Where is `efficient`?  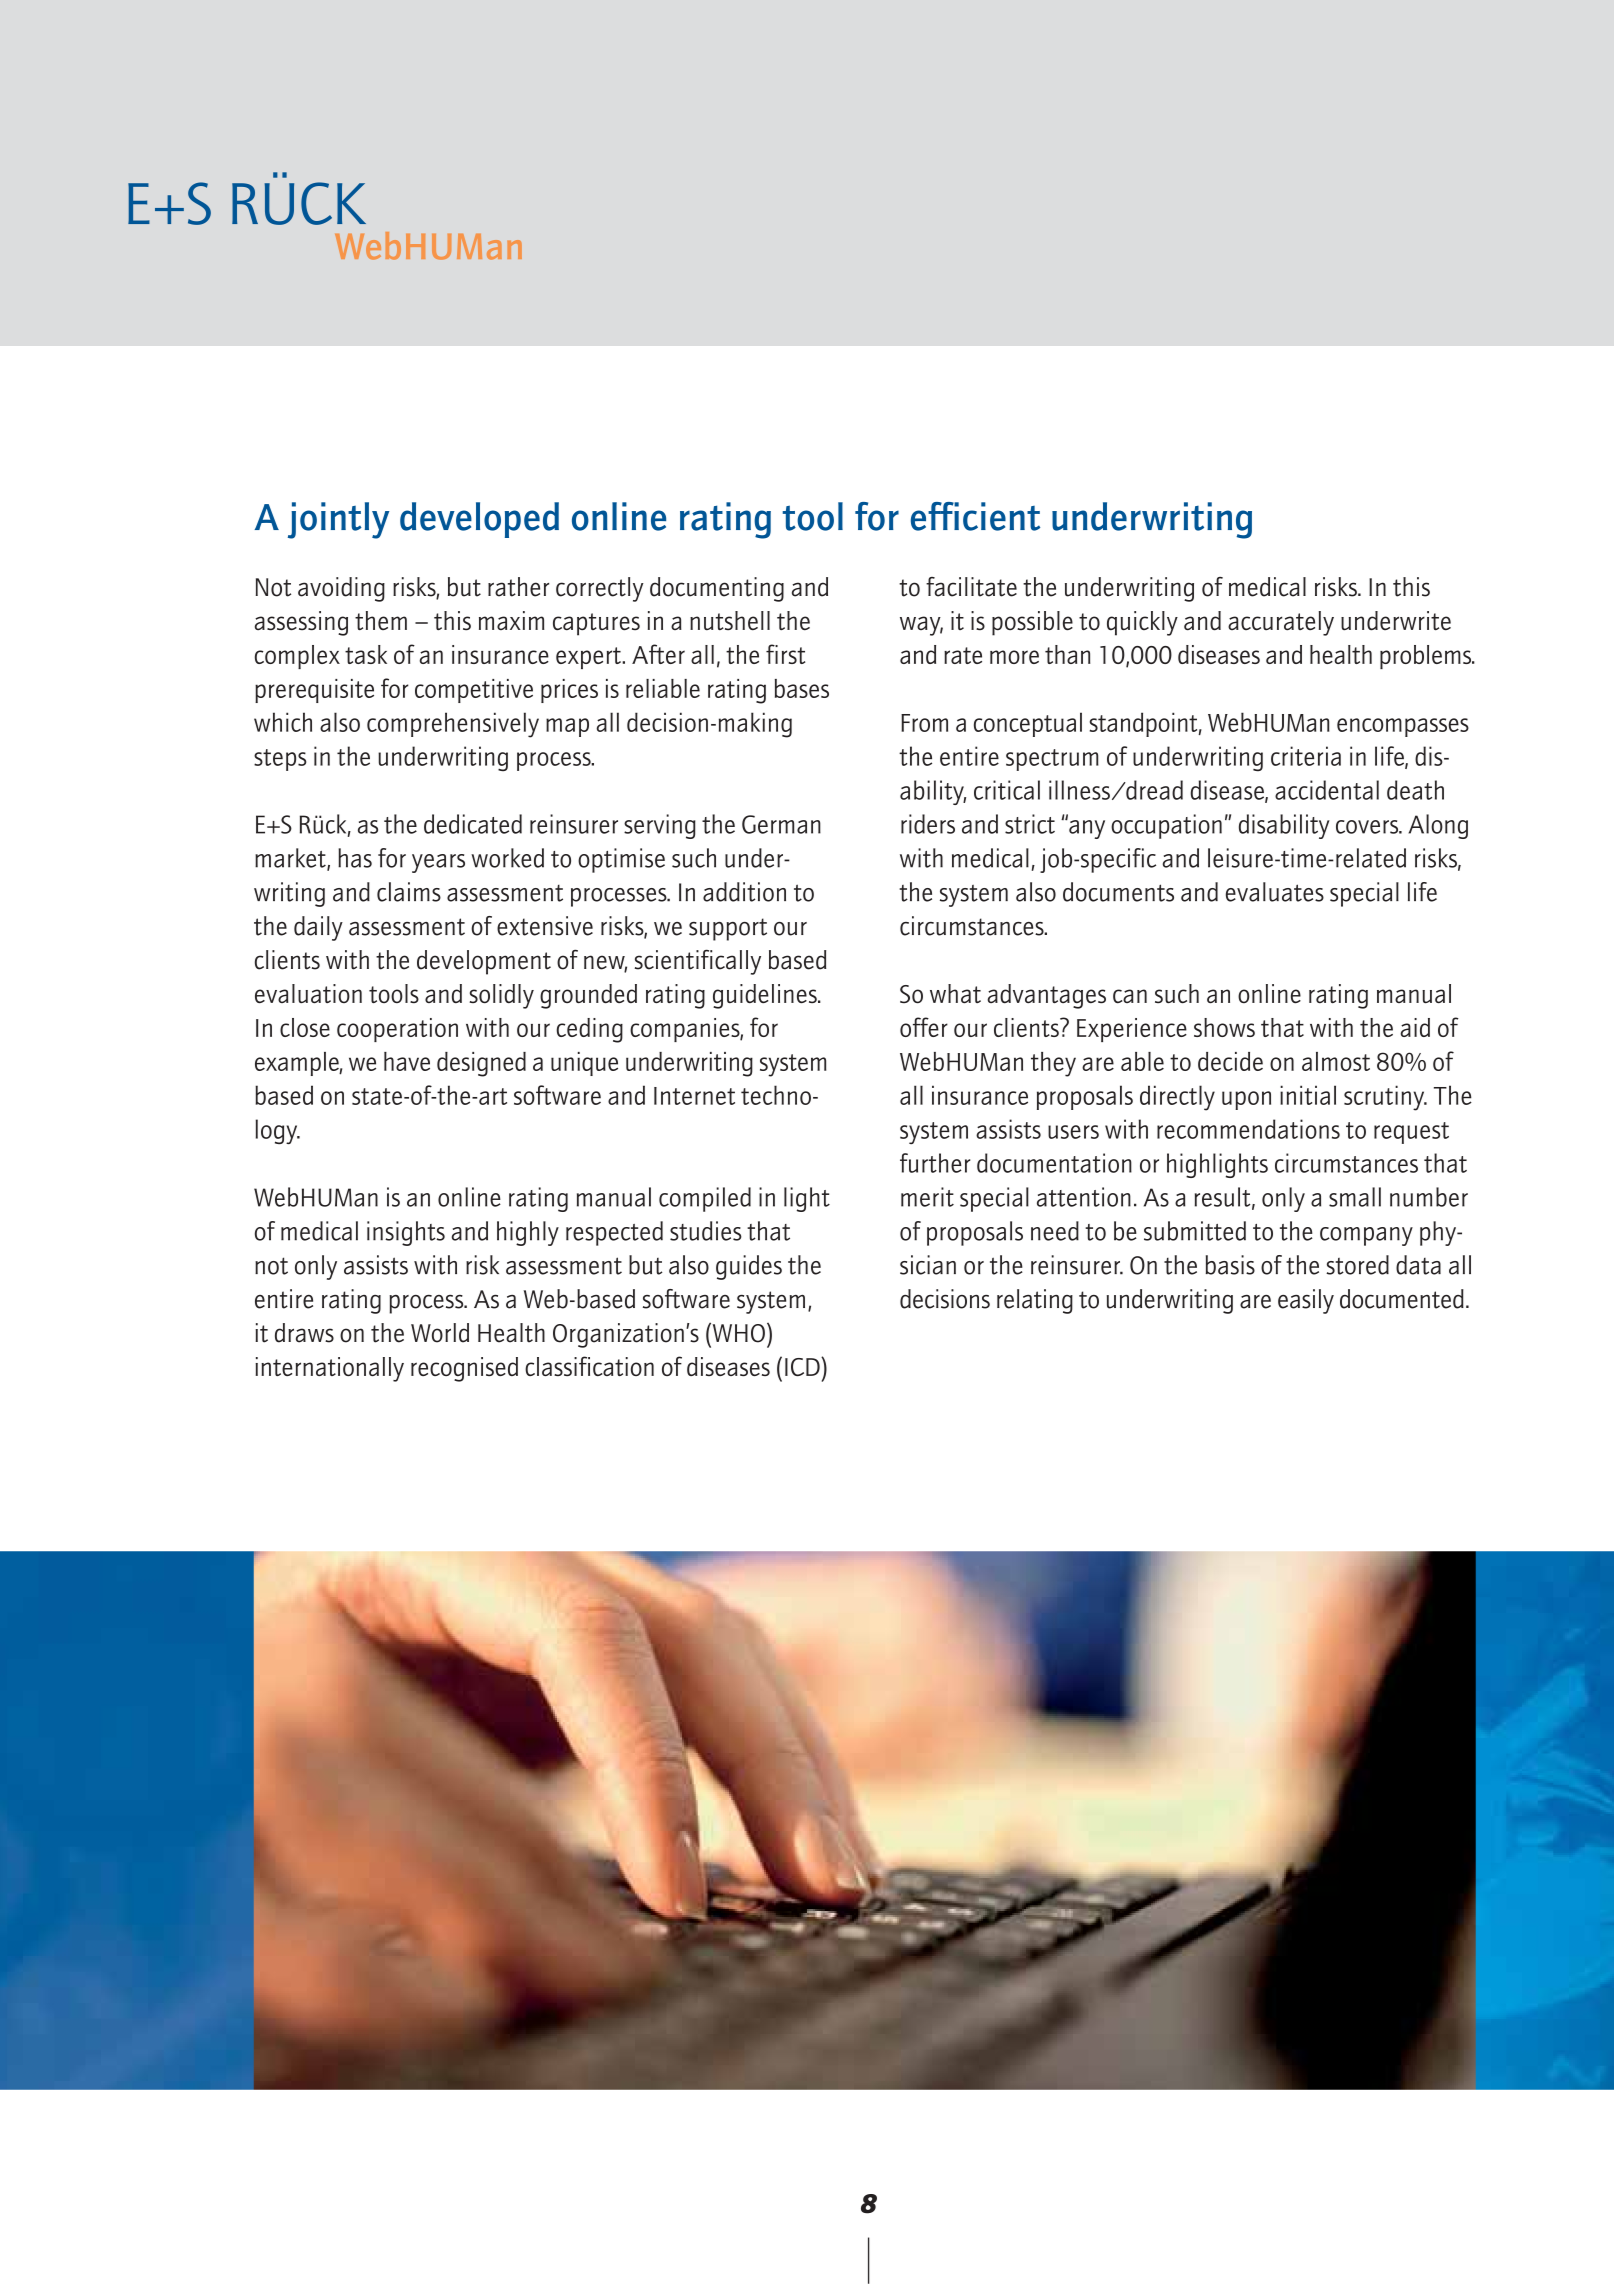 efficient is located at coordinates (975, 516).
